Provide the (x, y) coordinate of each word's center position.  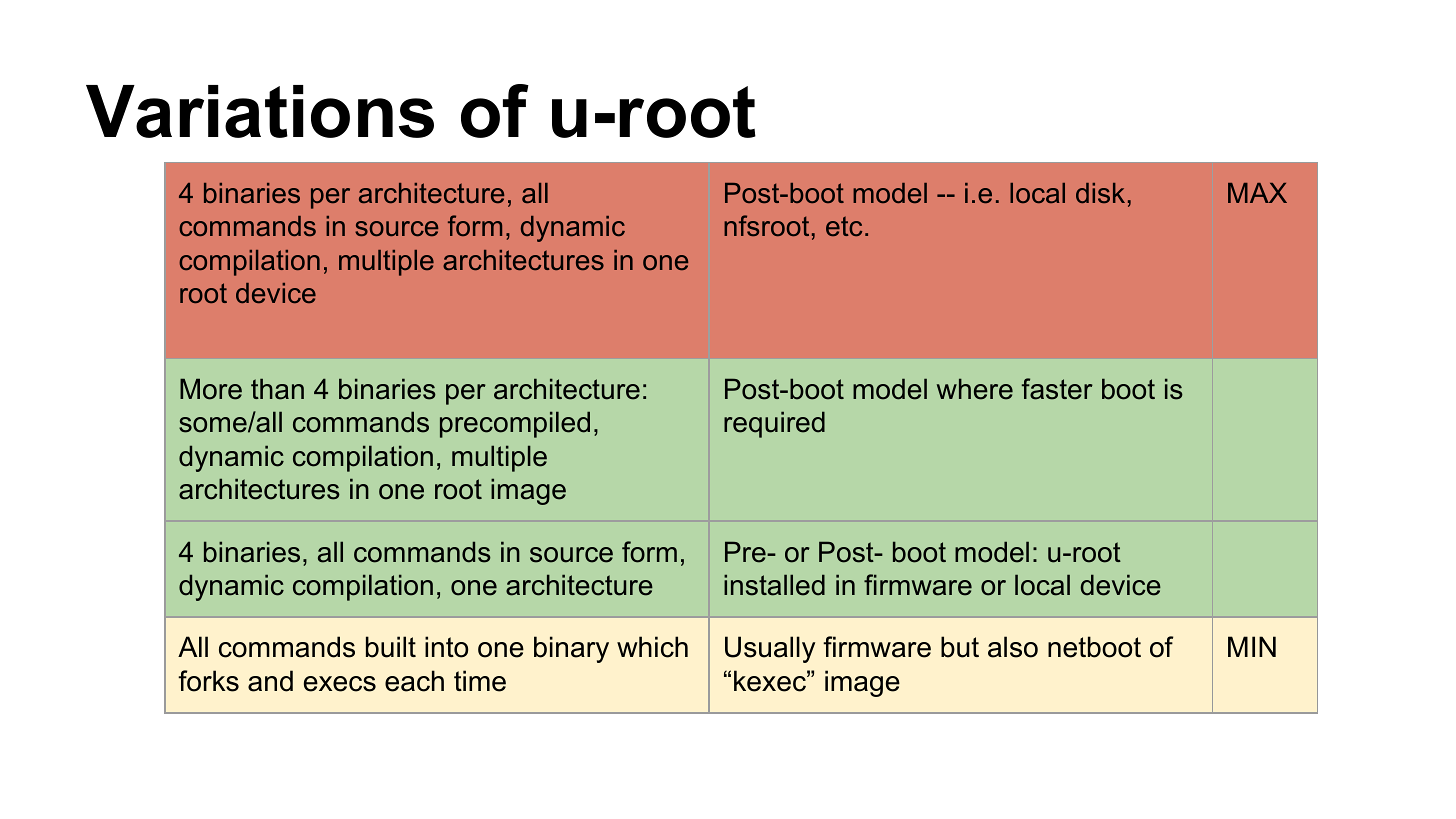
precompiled (515, 424)
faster (1057, 389)
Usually (770, 649)
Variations (260, 111)
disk (1100, 193)
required (774, 424)
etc (844, 226)
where (975, 389)
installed (774, 585)
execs (340, 684)
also (1013, 647)
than (277, 389)
